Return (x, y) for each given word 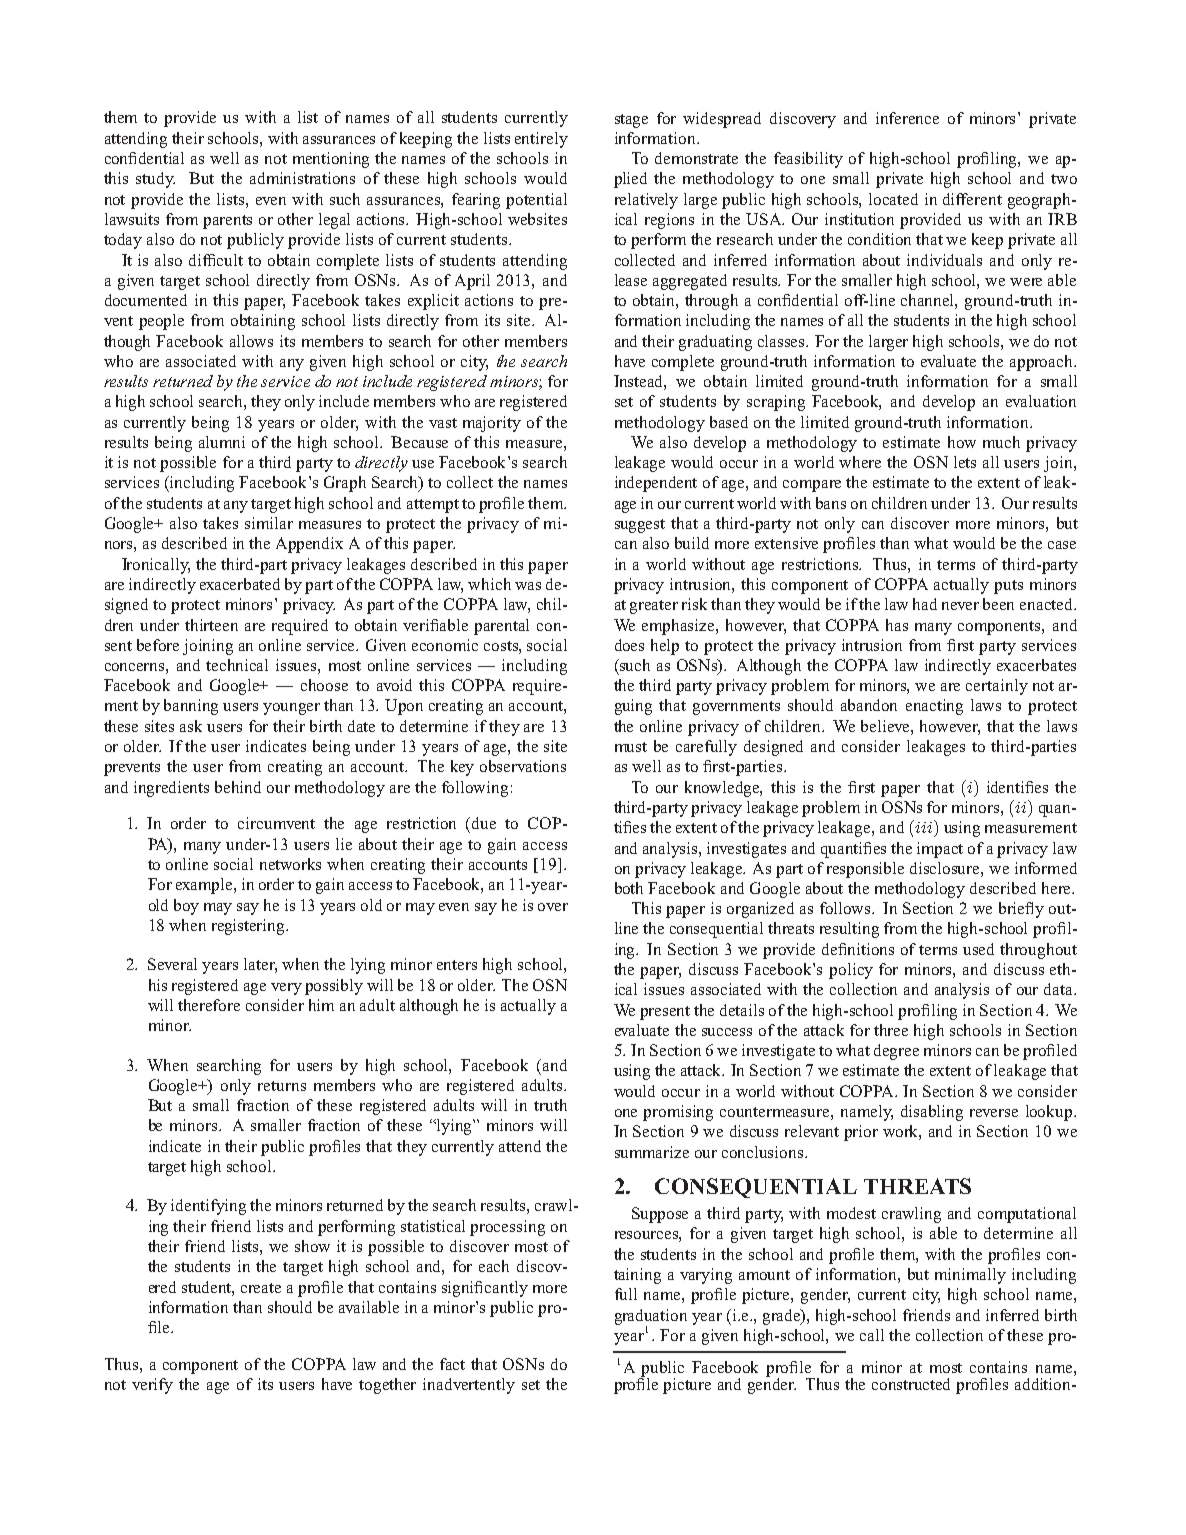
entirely (541, 140)
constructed (911, 1384)
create (261, 1288)
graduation (651, 1318)
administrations (302, 178)
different (972, 199)
